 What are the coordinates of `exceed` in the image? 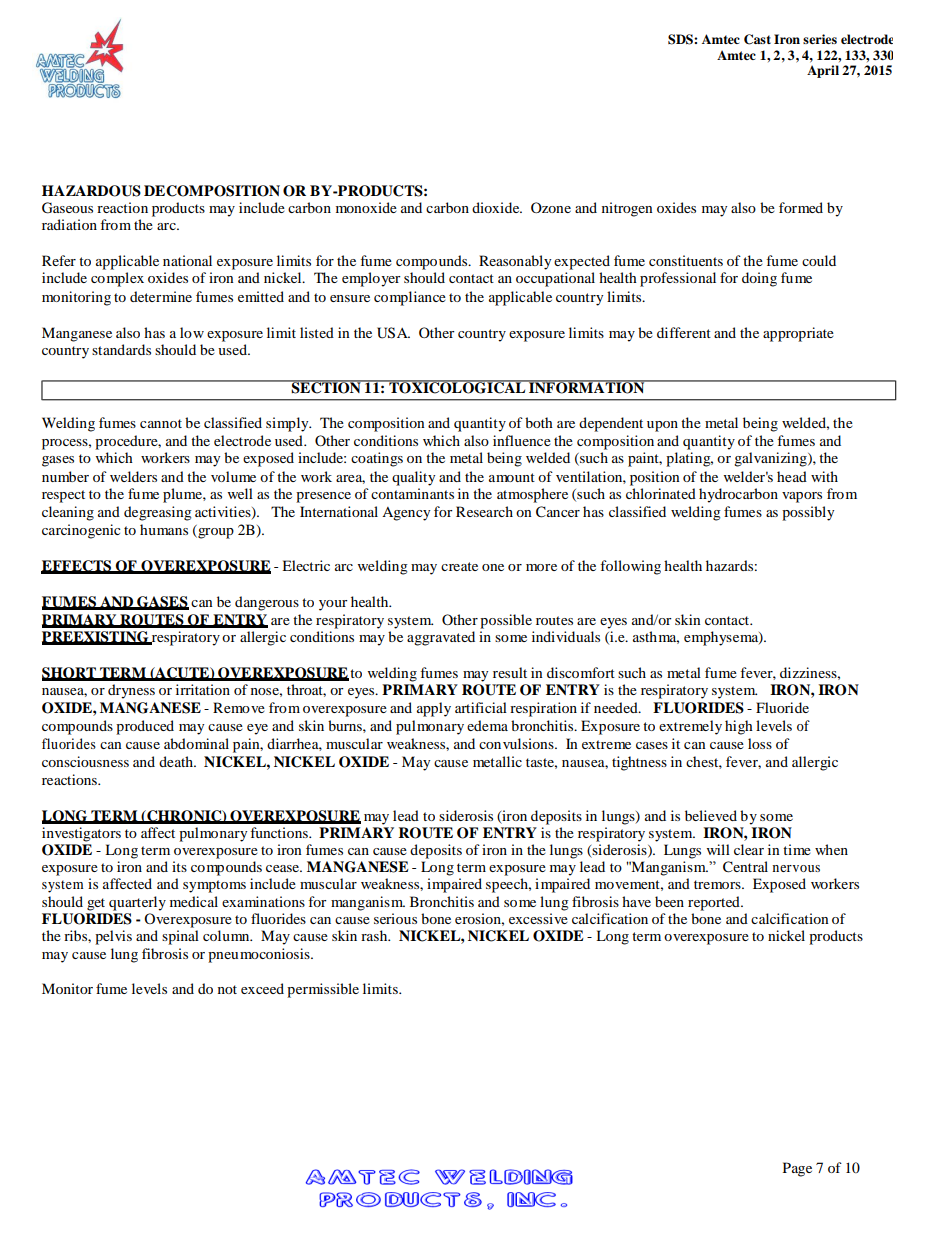 It's located at (262, 988).
